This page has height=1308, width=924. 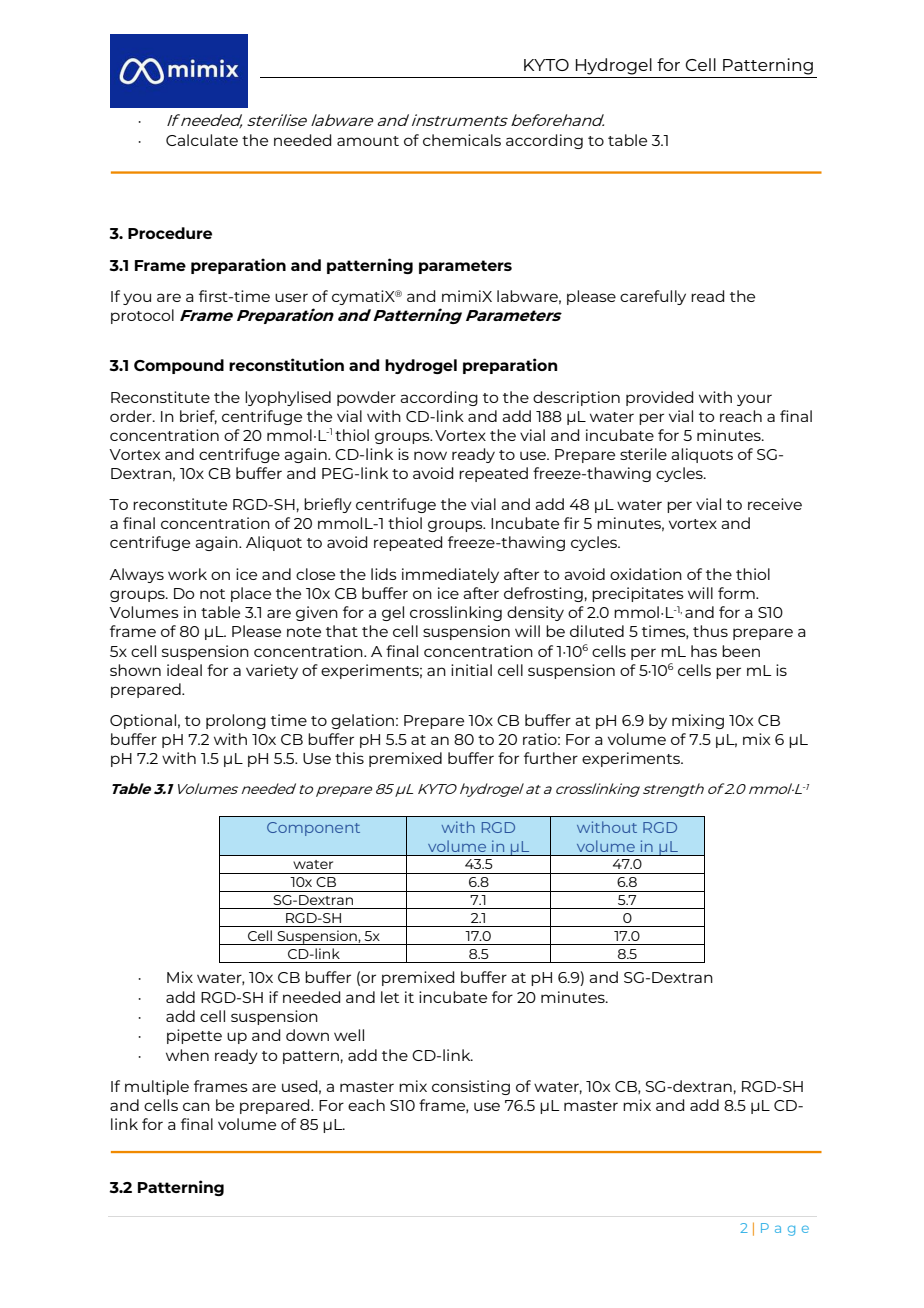 What do you see at coordinates (653, 297) in the page?
I see `carefully` at bounding box center [653, 297].
